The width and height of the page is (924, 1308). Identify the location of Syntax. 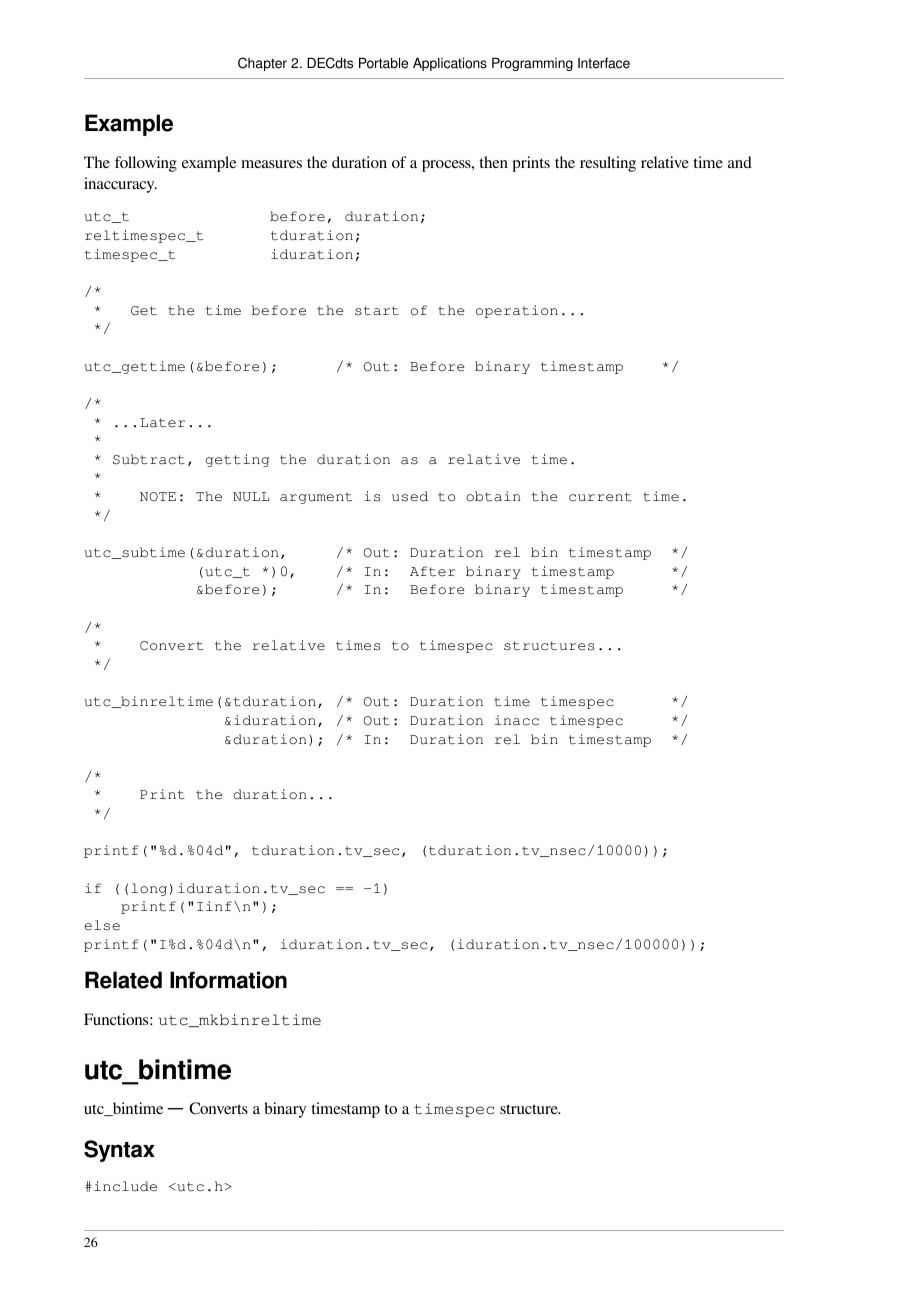
(119, 1151).
